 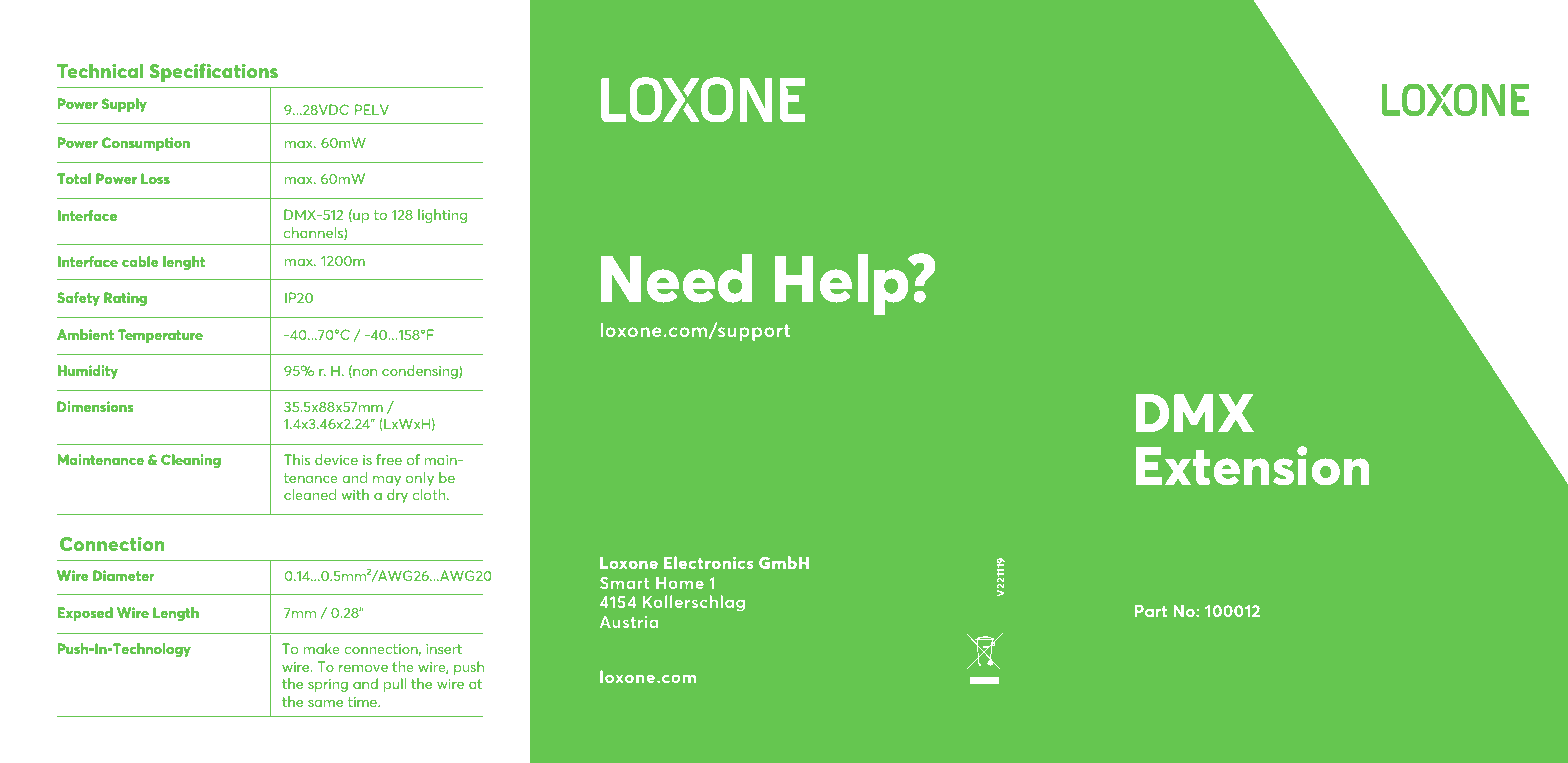 What do you see at coordinates (629, 622) in the screenshot?
I see `Austria` at bounding box center [629, 622].
